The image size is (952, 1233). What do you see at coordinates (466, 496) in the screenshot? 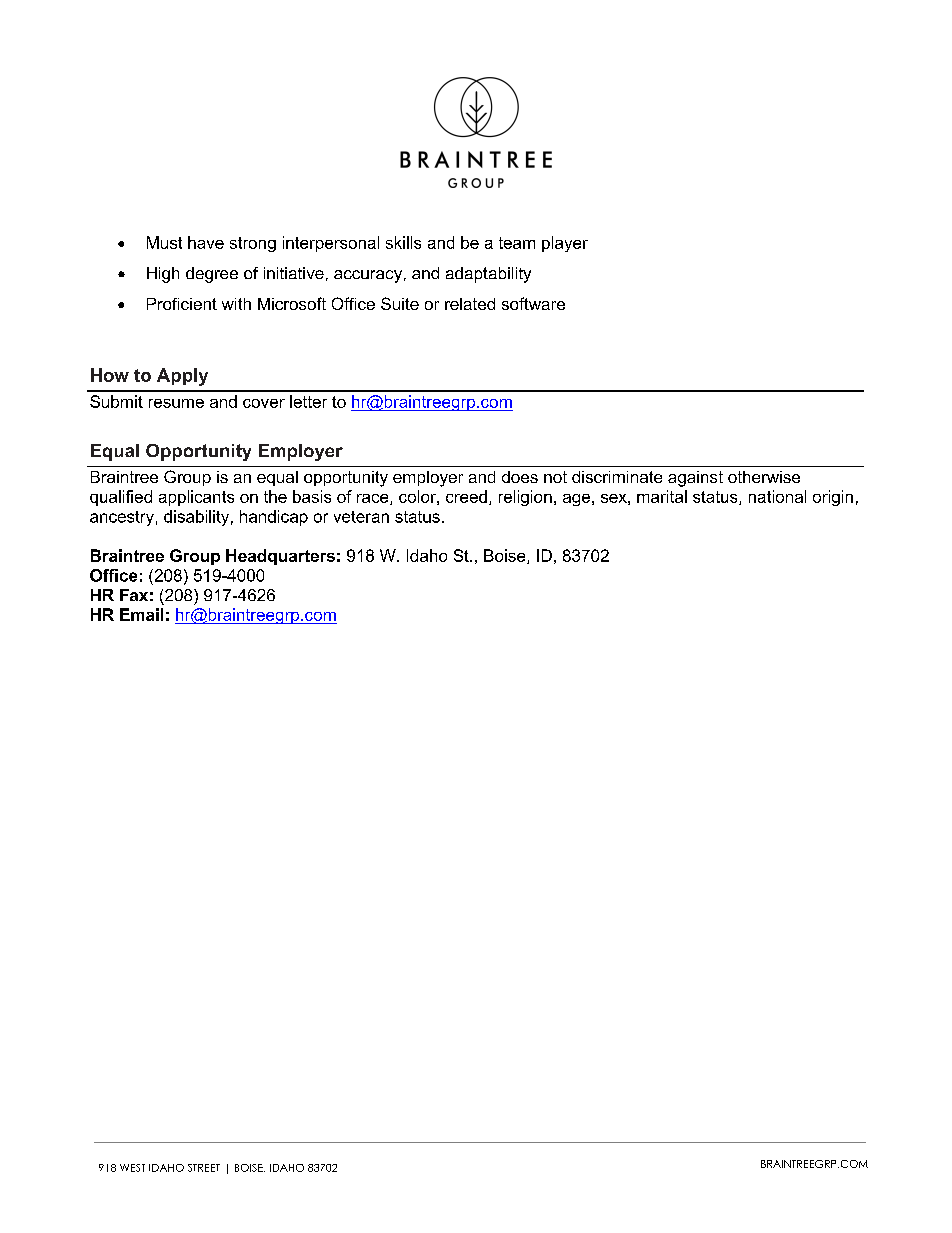
I see `creed` at bounding box center [466, 496].
